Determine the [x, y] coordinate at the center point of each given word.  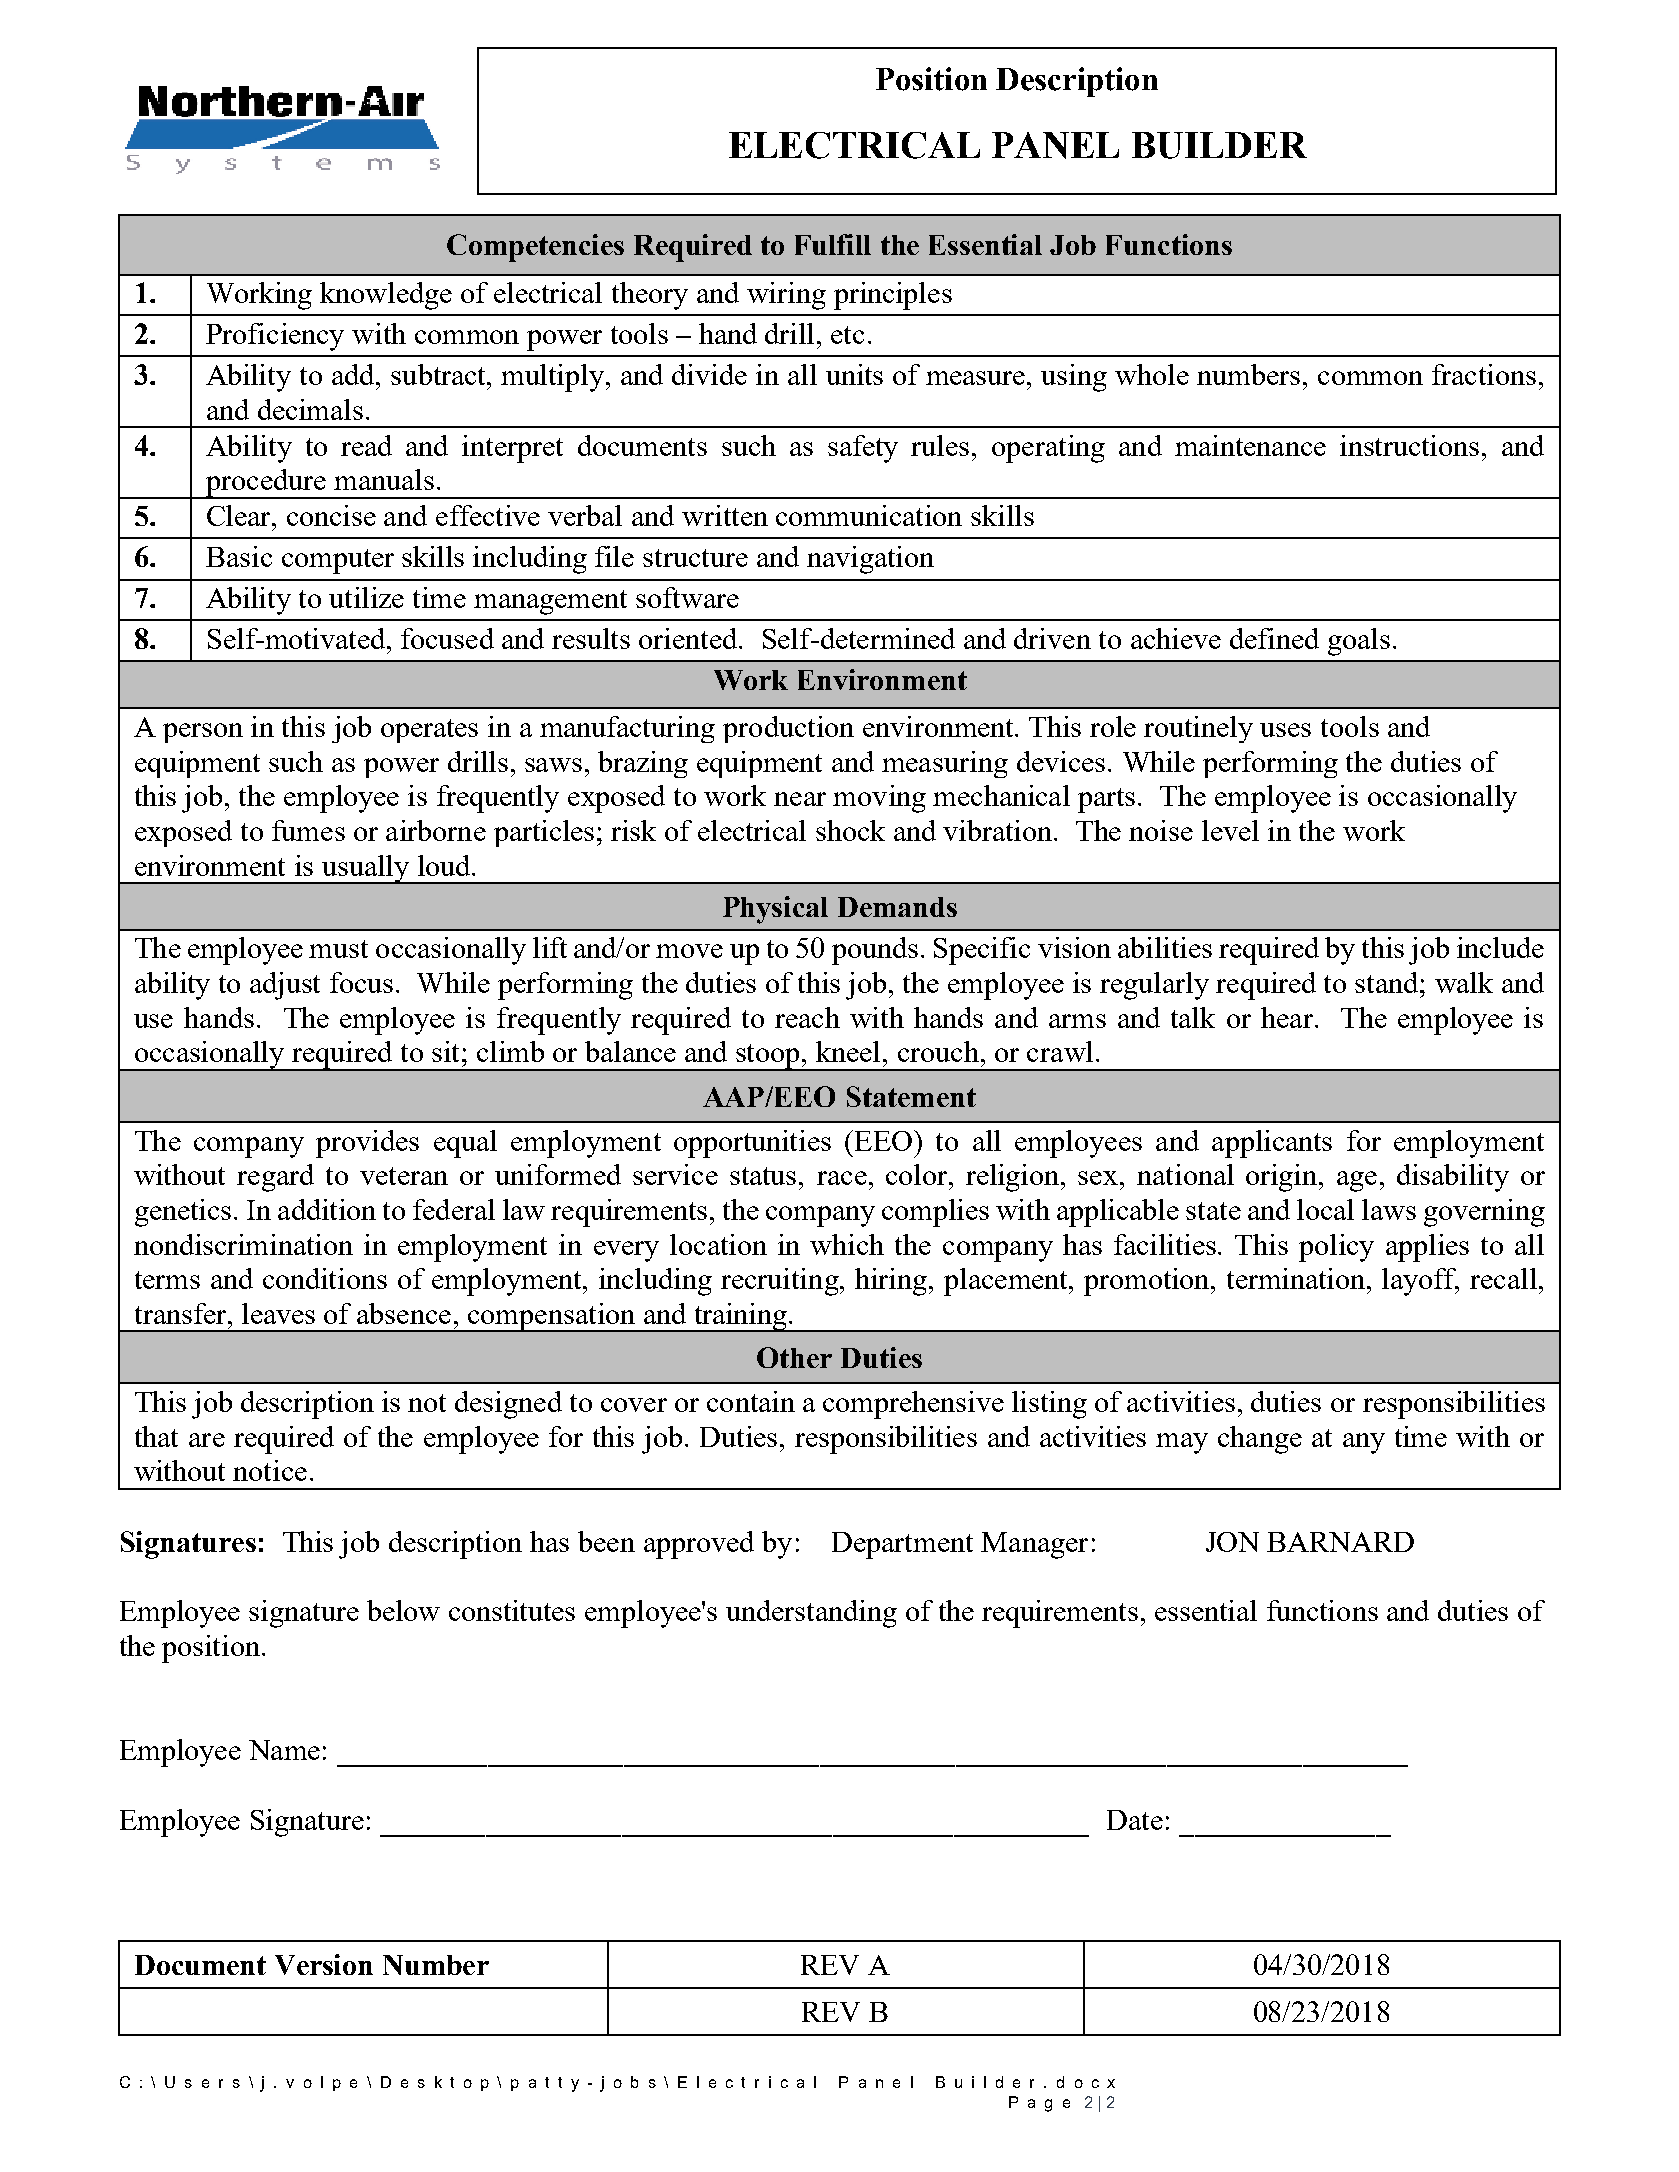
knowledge [386, 296]
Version [324, 1964]
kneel [848, 1051]
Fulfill [833, 244]
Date [1135, 1820]
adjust [285, 986]
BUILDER [1219, 145]
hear [1287, 1017]
